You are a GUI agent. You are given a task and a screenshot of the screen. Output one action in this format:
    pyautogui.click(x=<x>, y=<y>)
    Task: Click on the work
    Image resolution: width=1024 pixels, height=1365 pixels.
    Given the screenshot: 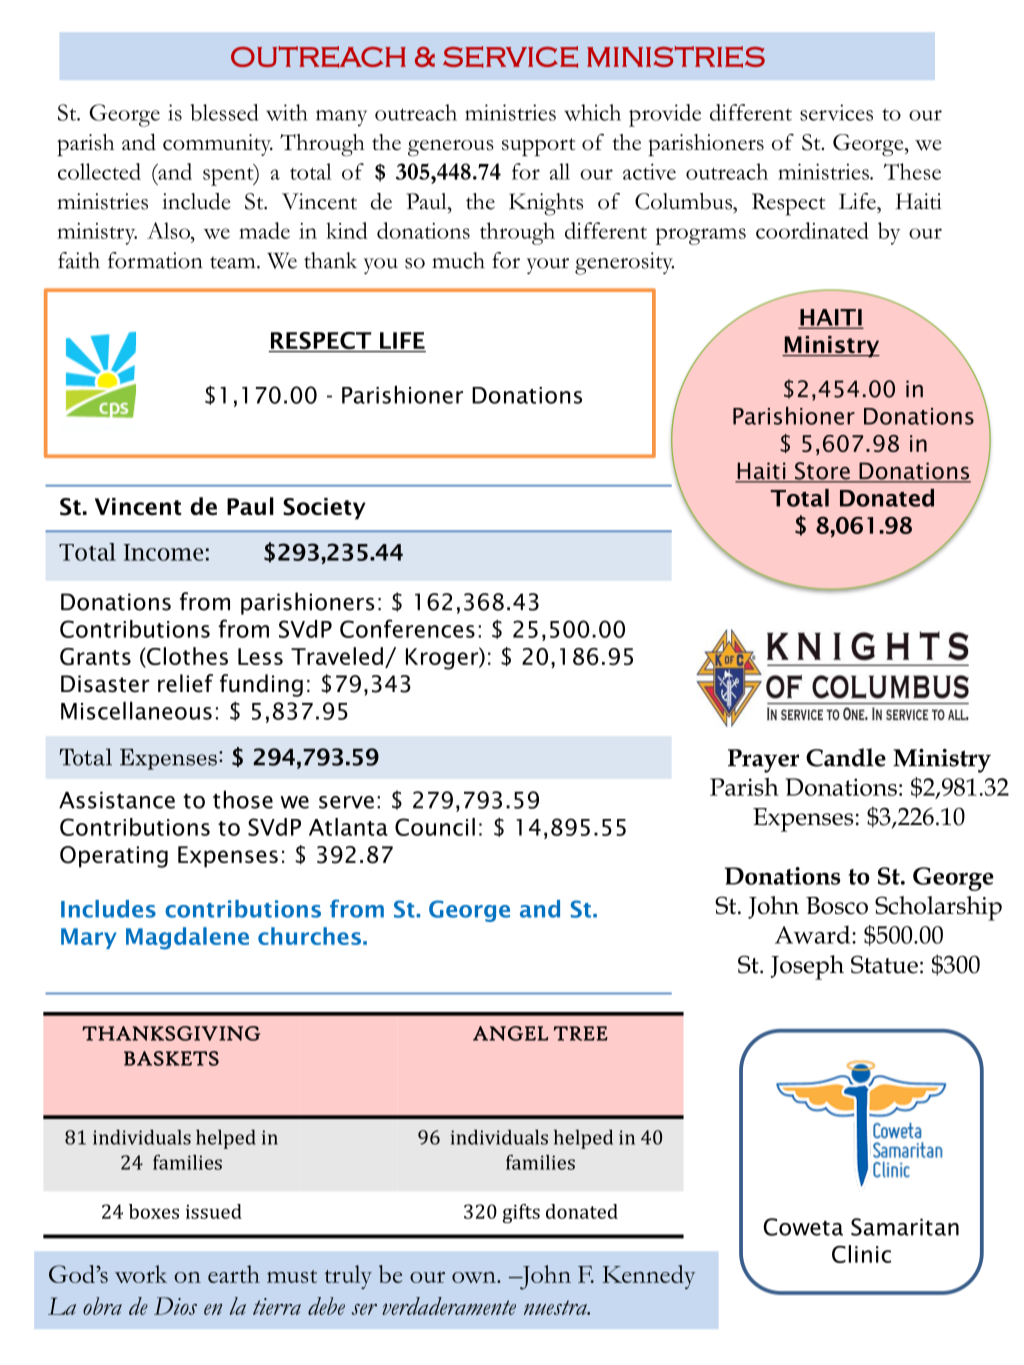 What is the action you would take?
    pyautogui.click(x=141, y=1274)
